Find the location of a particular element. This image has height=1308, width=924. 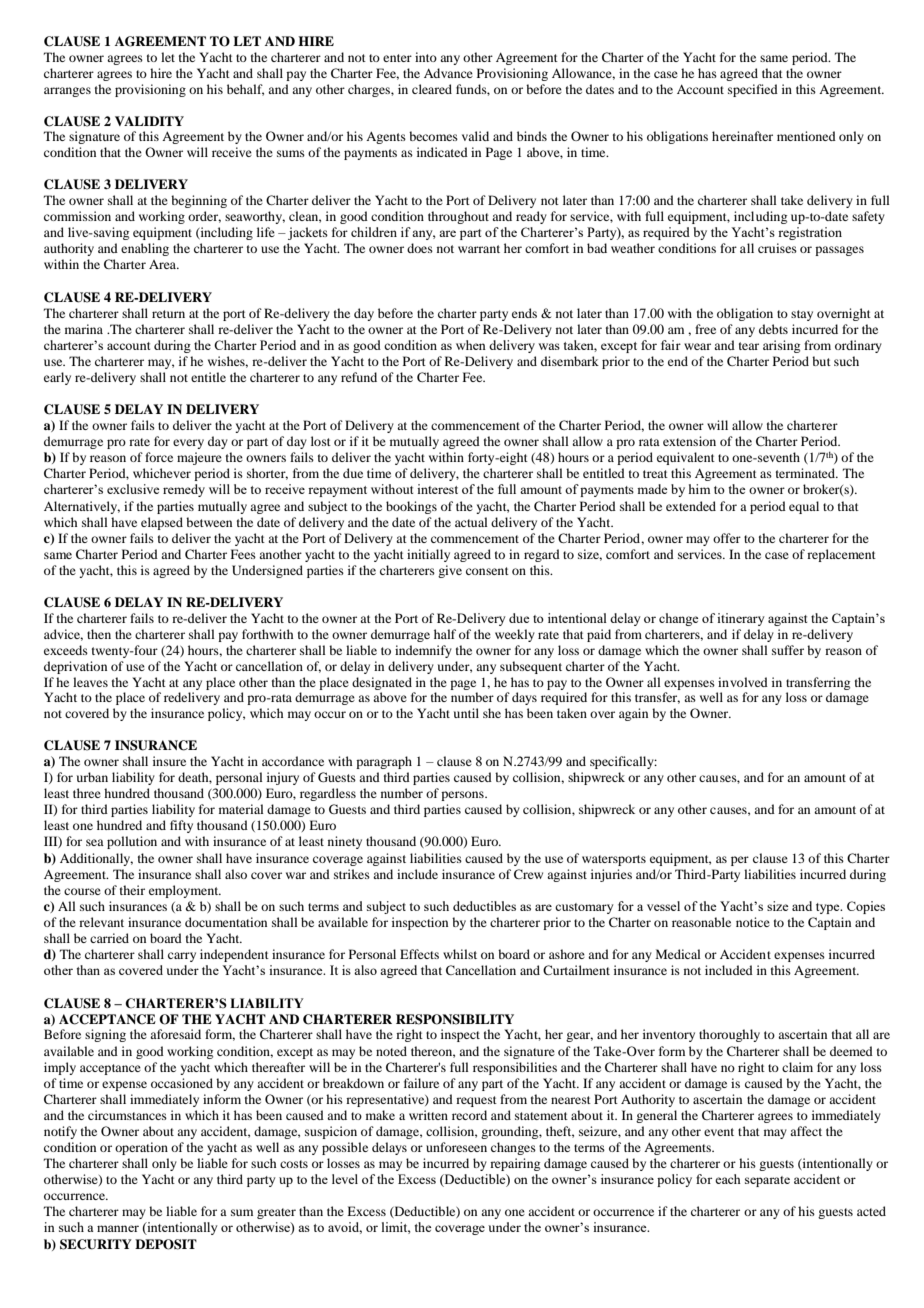

repairing is located at coordinates (515, 1164).
